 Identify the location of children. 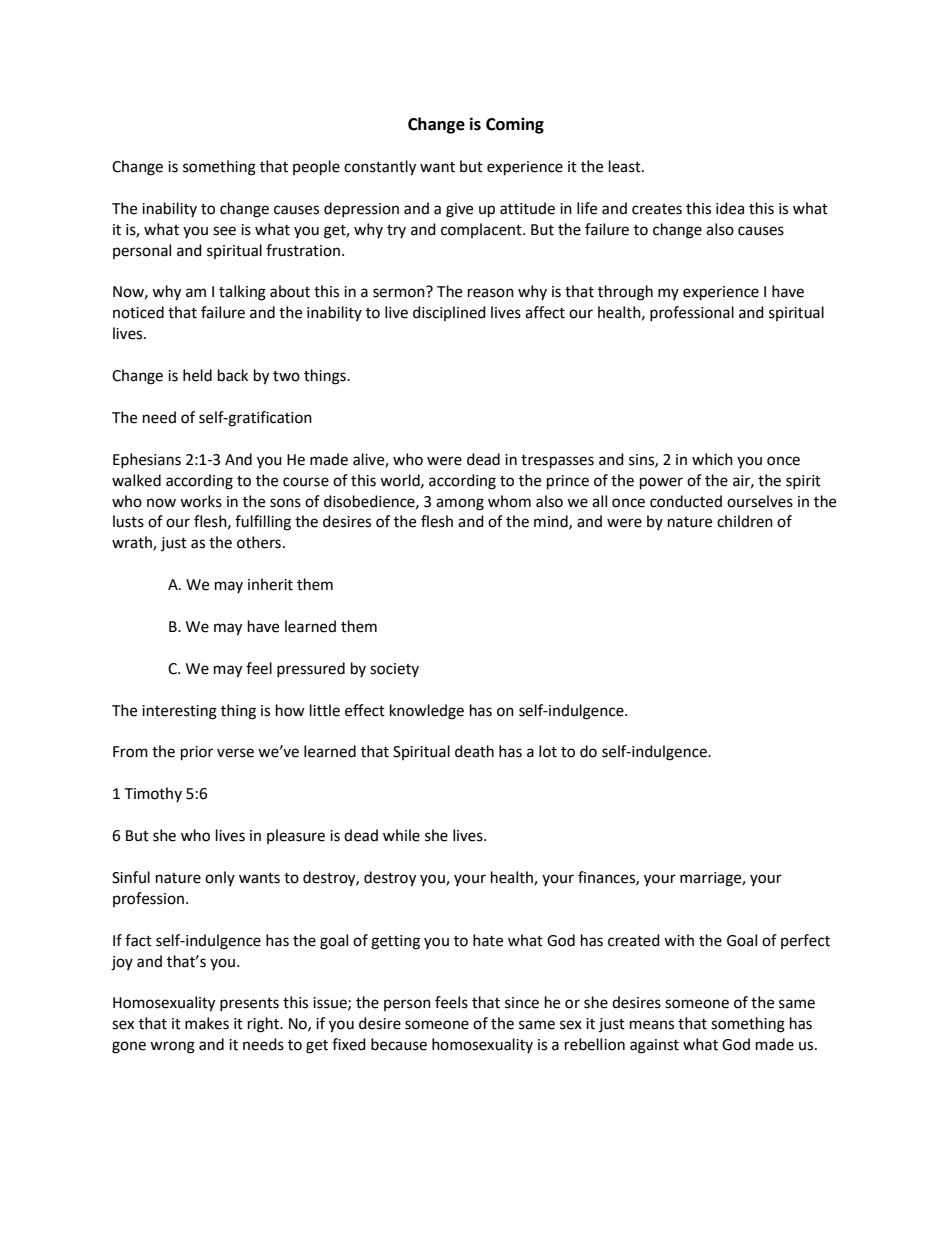
(745, 521).
